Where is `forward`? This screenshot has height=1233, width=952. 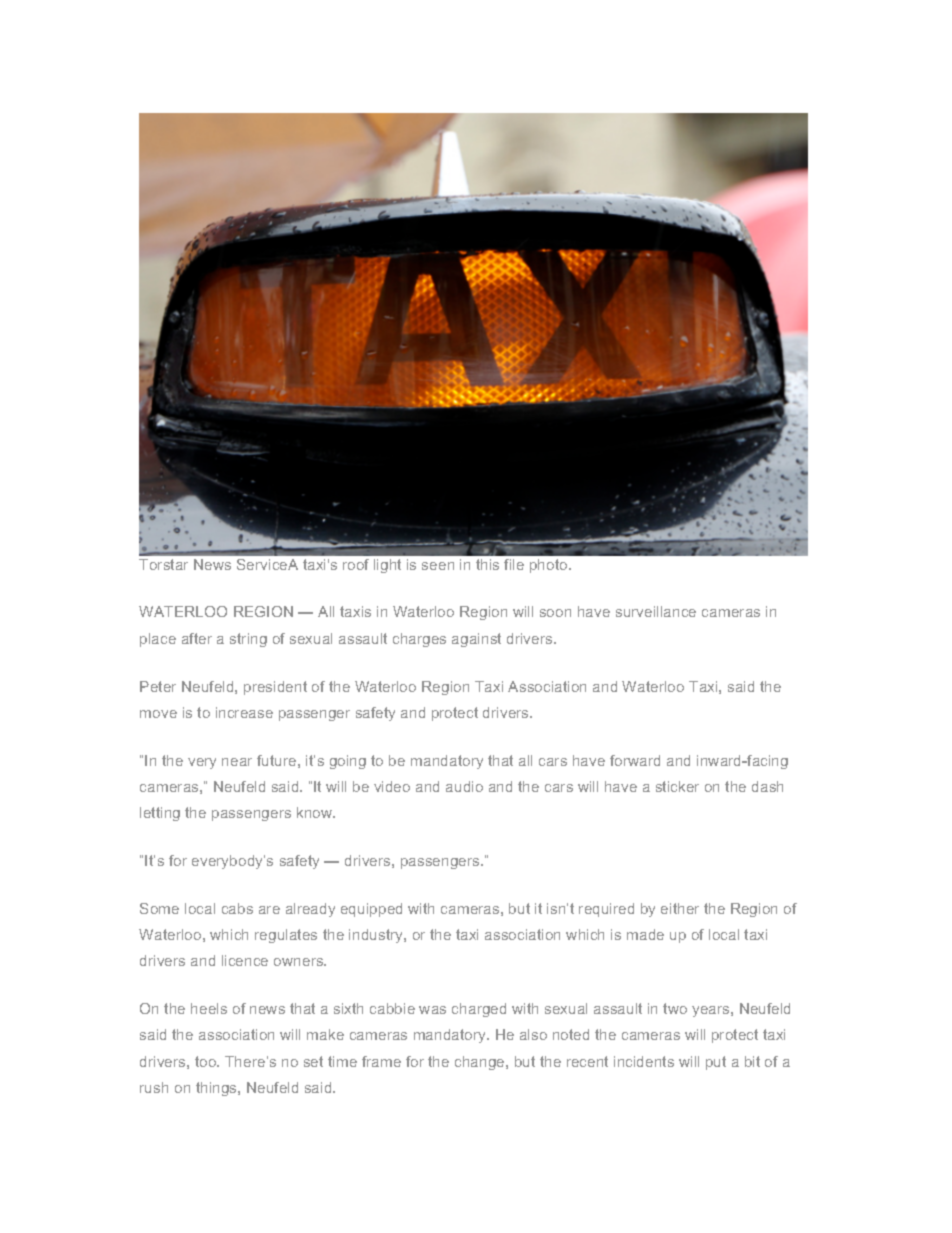 forward is located at coordinates (635, 760).
